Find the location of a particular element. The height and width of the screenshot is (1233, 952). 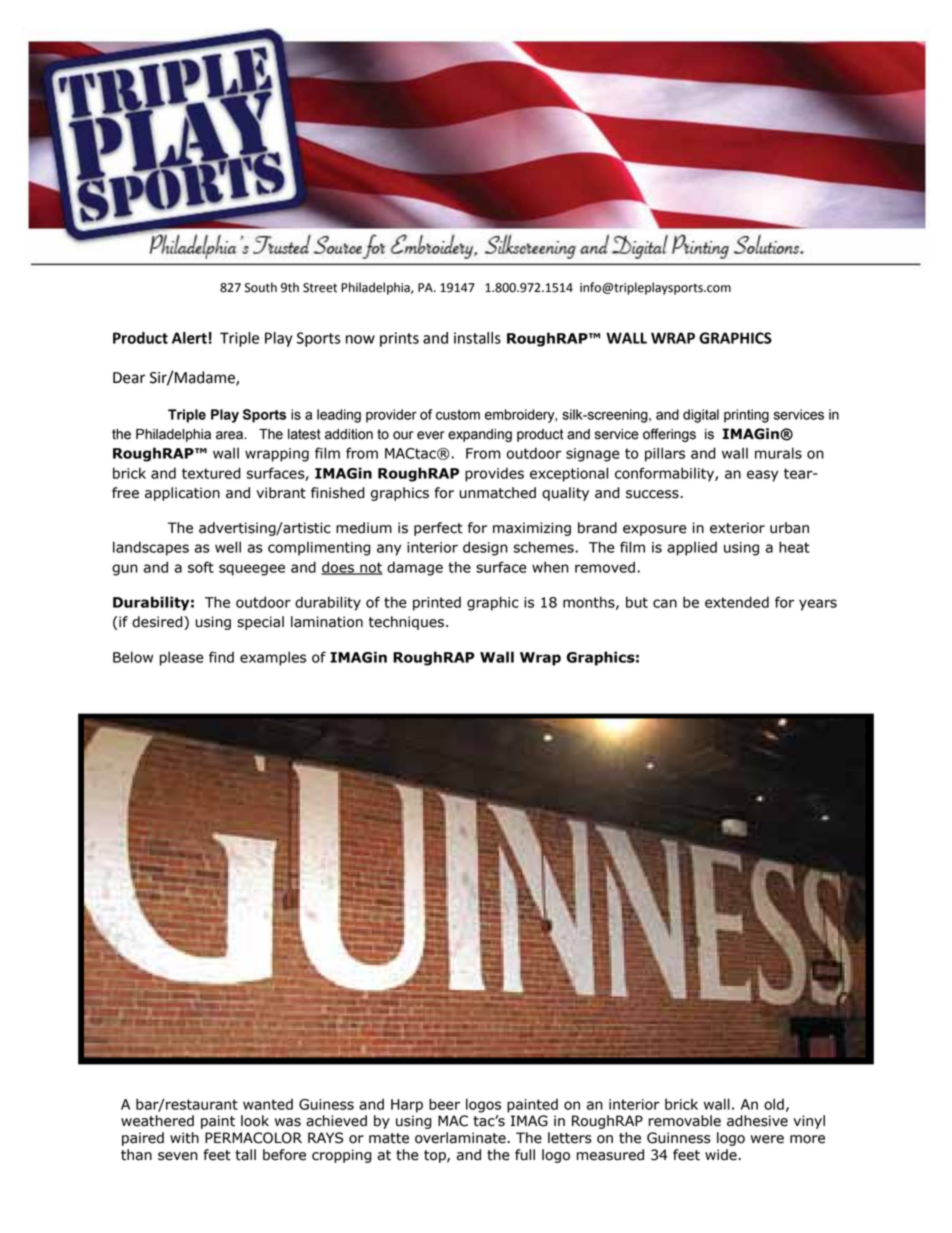

beer is located at coordinates (444, 1104).
